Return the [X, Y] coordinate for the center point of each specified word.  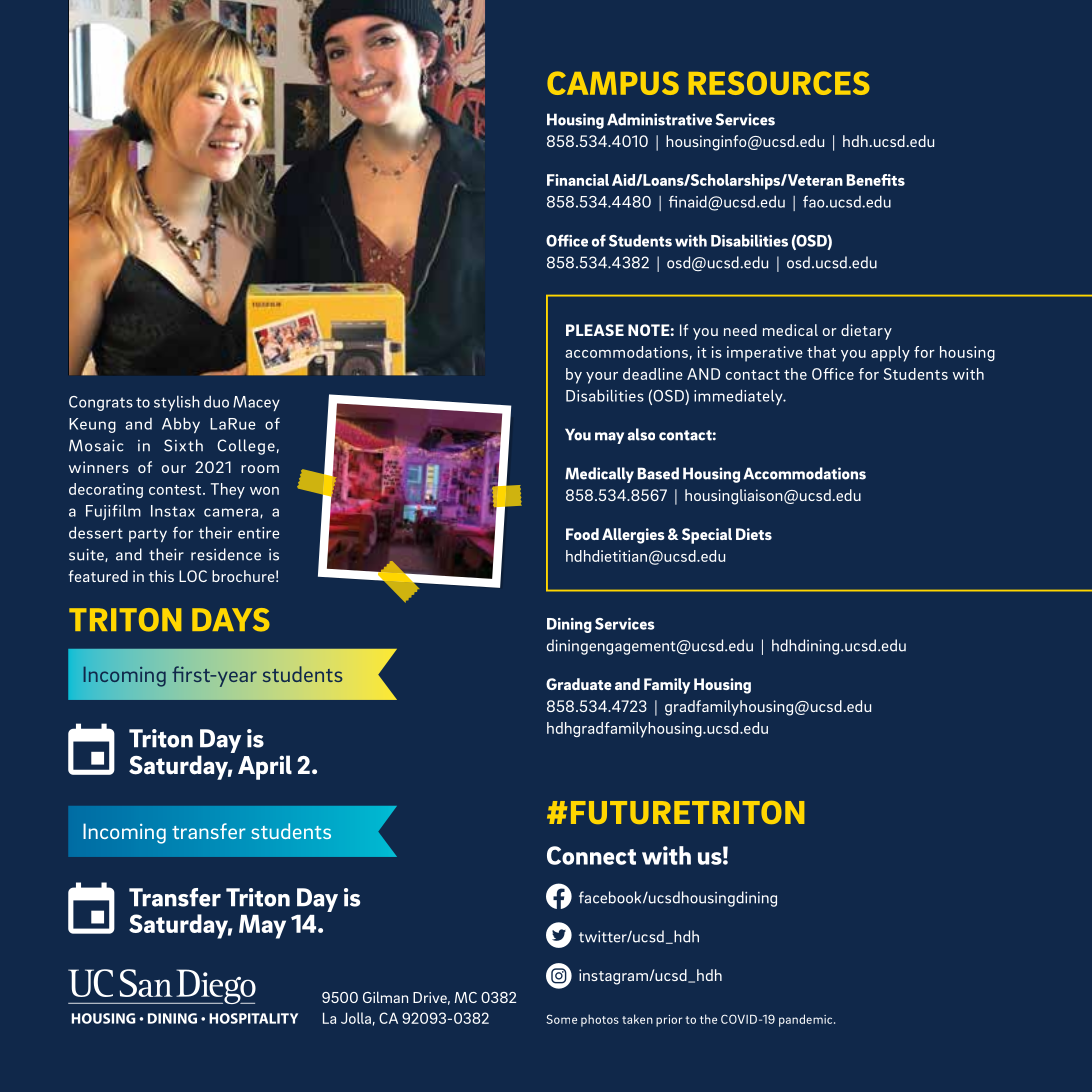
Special [707, 536]
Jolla [356, 1018]
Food [582, 534]
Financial [578, 180]
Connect [591, 855]
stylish [177, 403]
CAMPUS [613, 83]
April [265, 767]
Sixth [183, 445]
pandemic [807, 1020]
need [740, 330]
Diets [754, 534]
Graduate [579, 684]
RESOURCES [779, 83]
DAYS [231, 620]
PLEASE [595, 330]
